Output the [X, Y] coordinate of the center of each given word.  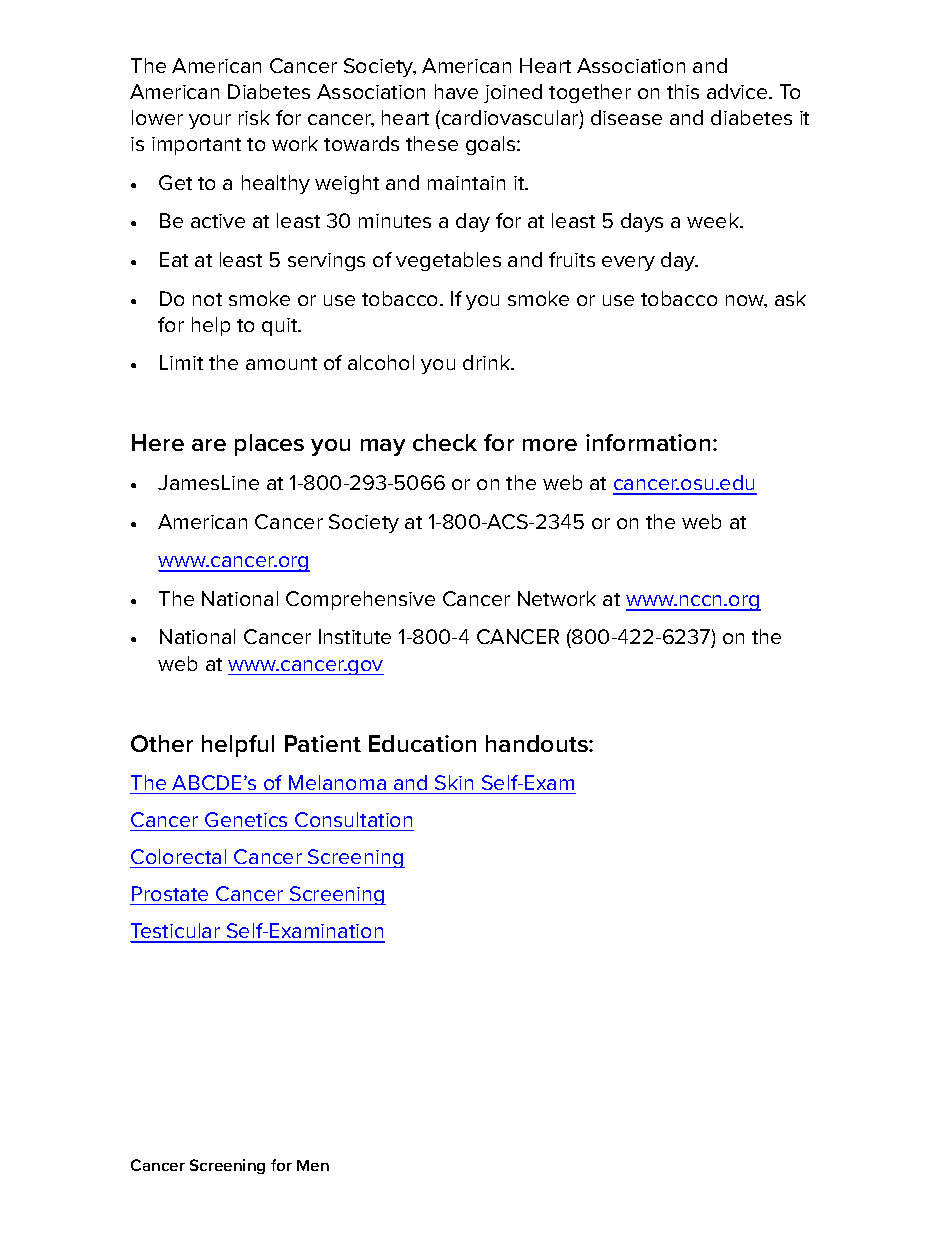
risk [254, 117]
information [648, 442]
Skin [454, 782]
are [209, 445]
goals [492, 145]
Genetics [246, 819]
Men [313, 1165]
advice [738, 91]
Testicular [176, 932]
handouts [538, 743]
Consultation [353, 819]
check [445, 442]
